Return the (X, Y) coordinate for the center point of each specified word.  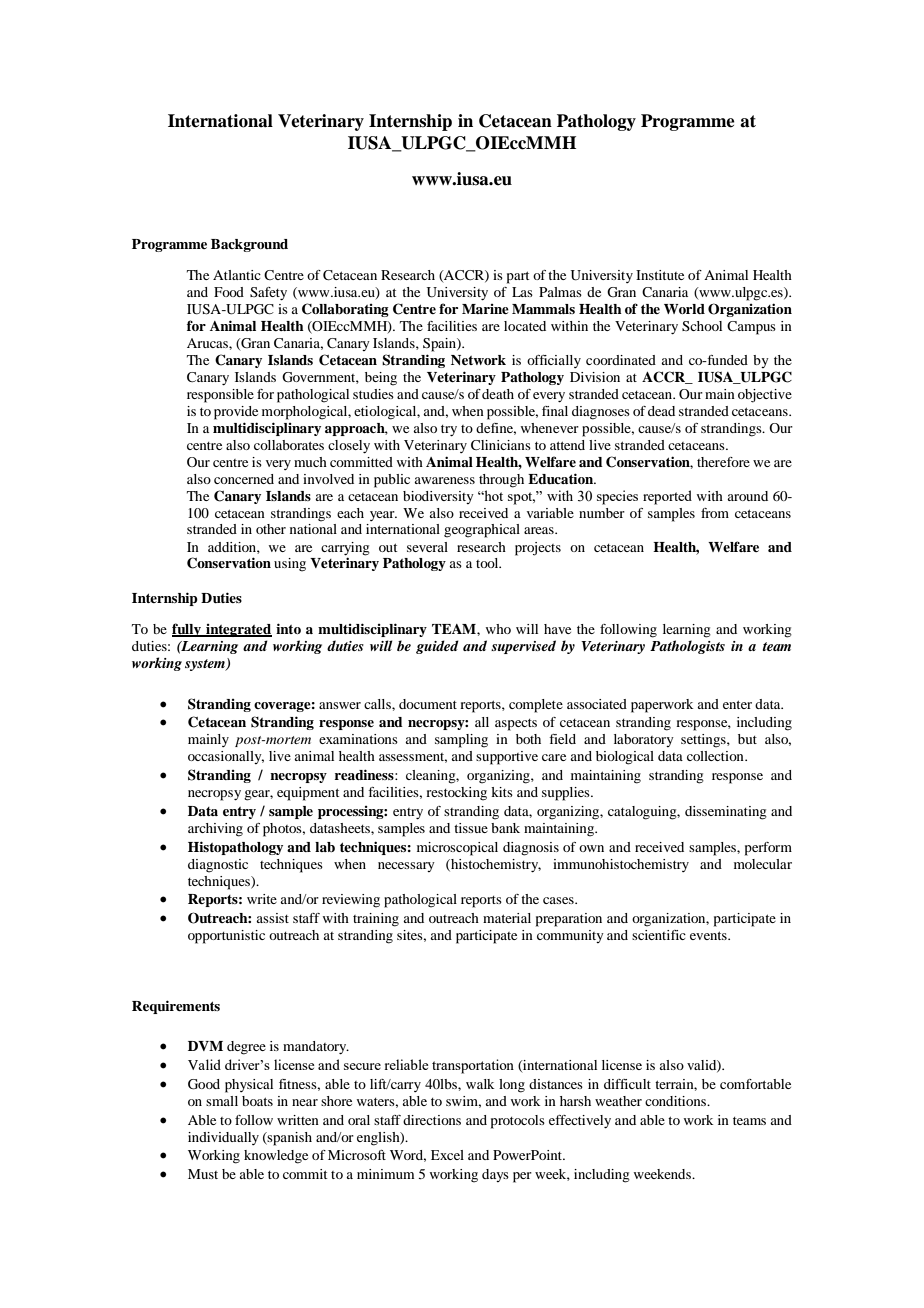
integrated (238, 630)
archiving (215, 830)
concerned (244, 479)
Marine (485, 309)
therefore (723, 462)
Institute (660, 275)
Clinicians (501, 445)
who (498, 629)
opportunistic (226, 937)
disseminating (726, 813)
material (507, 918)
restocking (456, 794)
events (709, 935)
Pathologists (687, 647)
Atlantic (237, 275)
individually (223, 1138)
